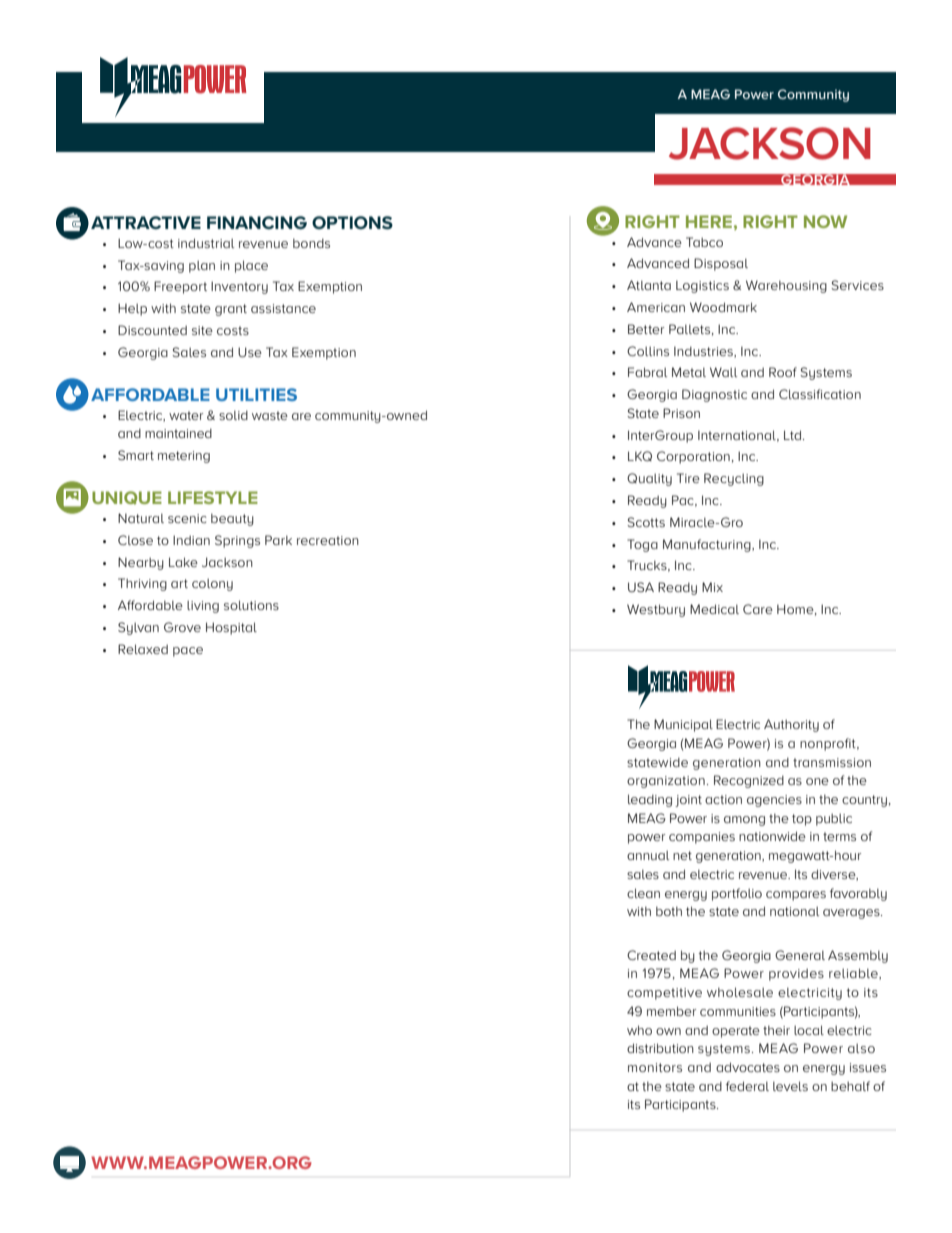  Describe the element at coordinates (206, 243) in the screenshot. I see `industrial` at that location.
